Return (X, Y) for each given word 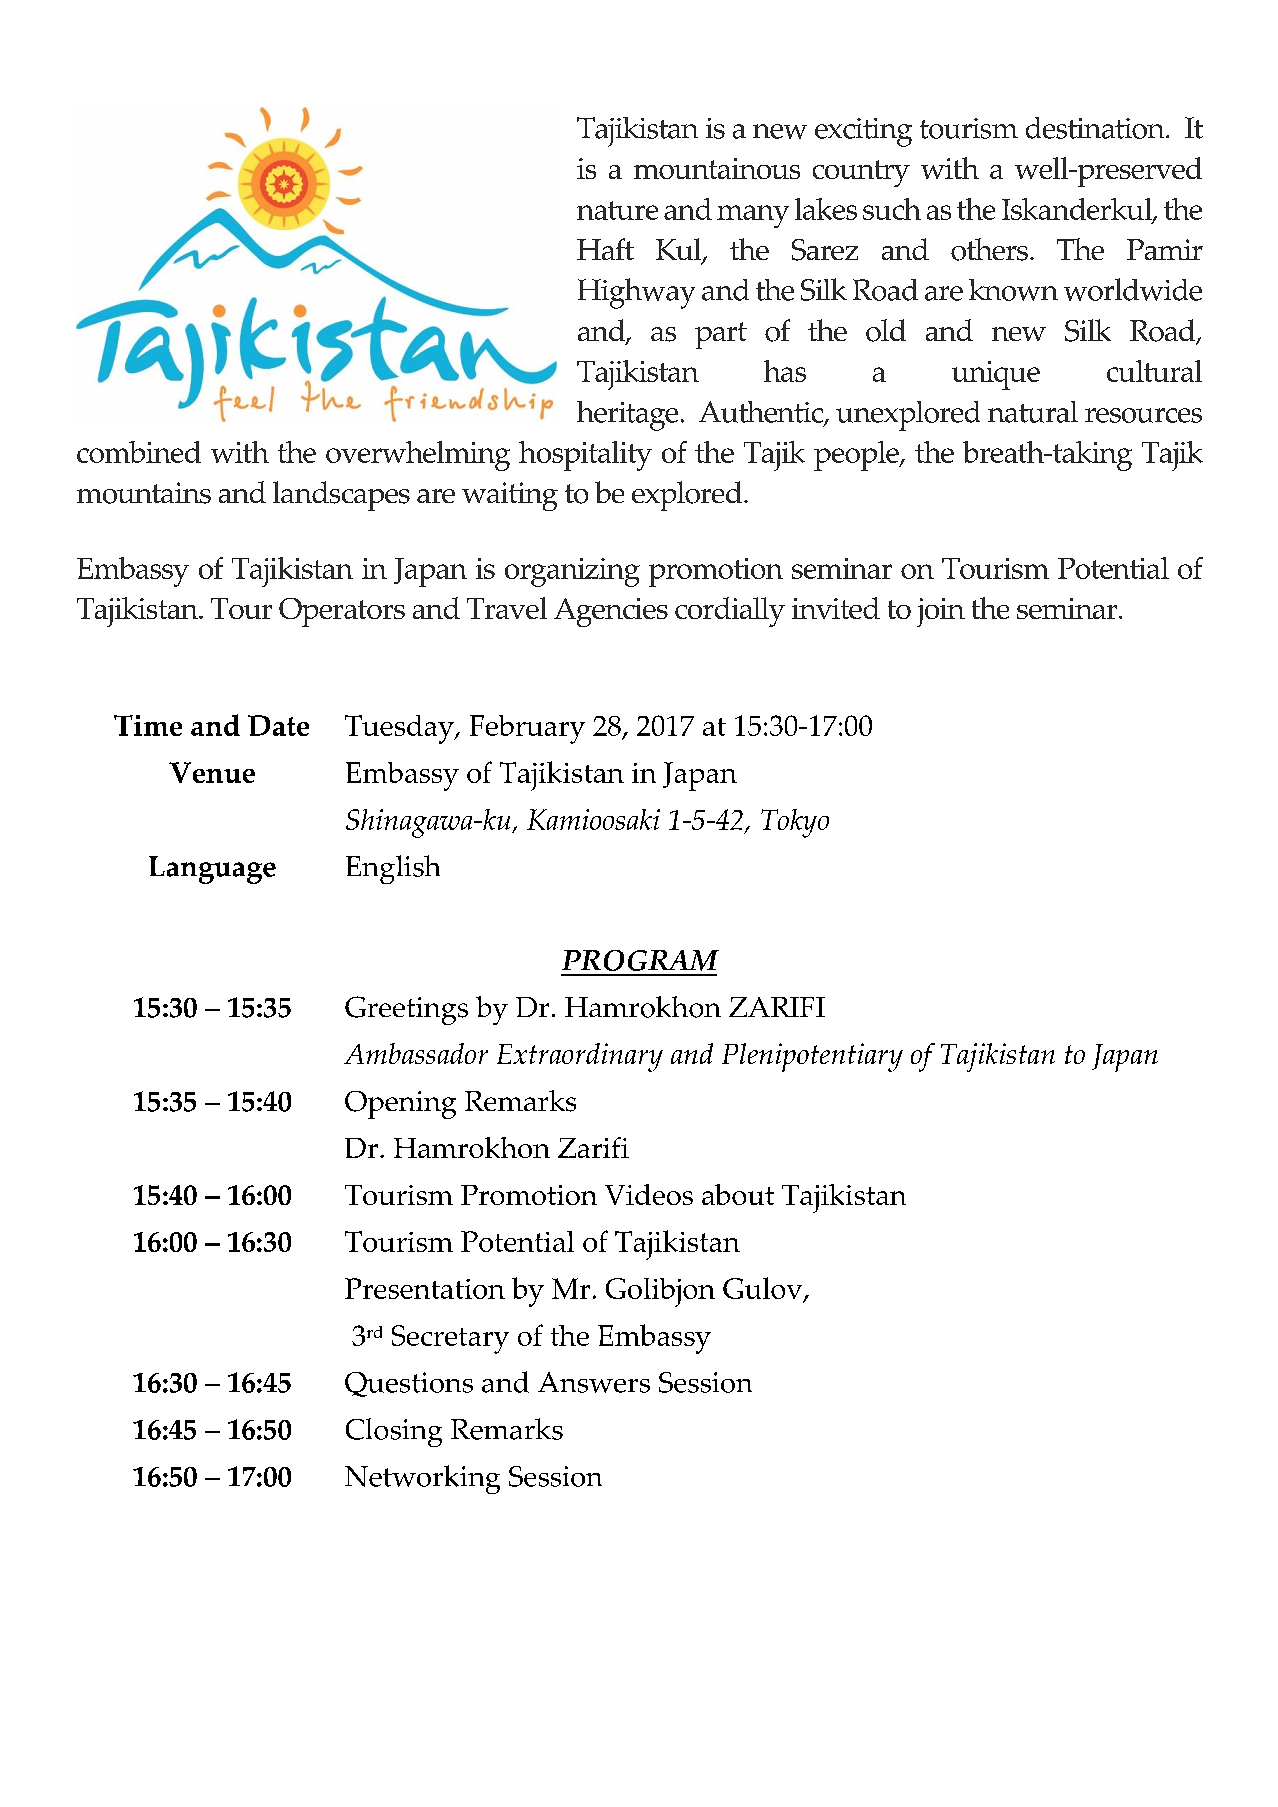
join (941, 612)
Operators (342, 612)
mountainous (717, 168)
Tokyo (795, 823)
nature (617, 210)
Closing (394, 1432)
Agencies (611, 612)
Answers (594, 1382)
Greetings (406, 1010)
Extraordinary (580, 1057)
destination (1096, 128)
